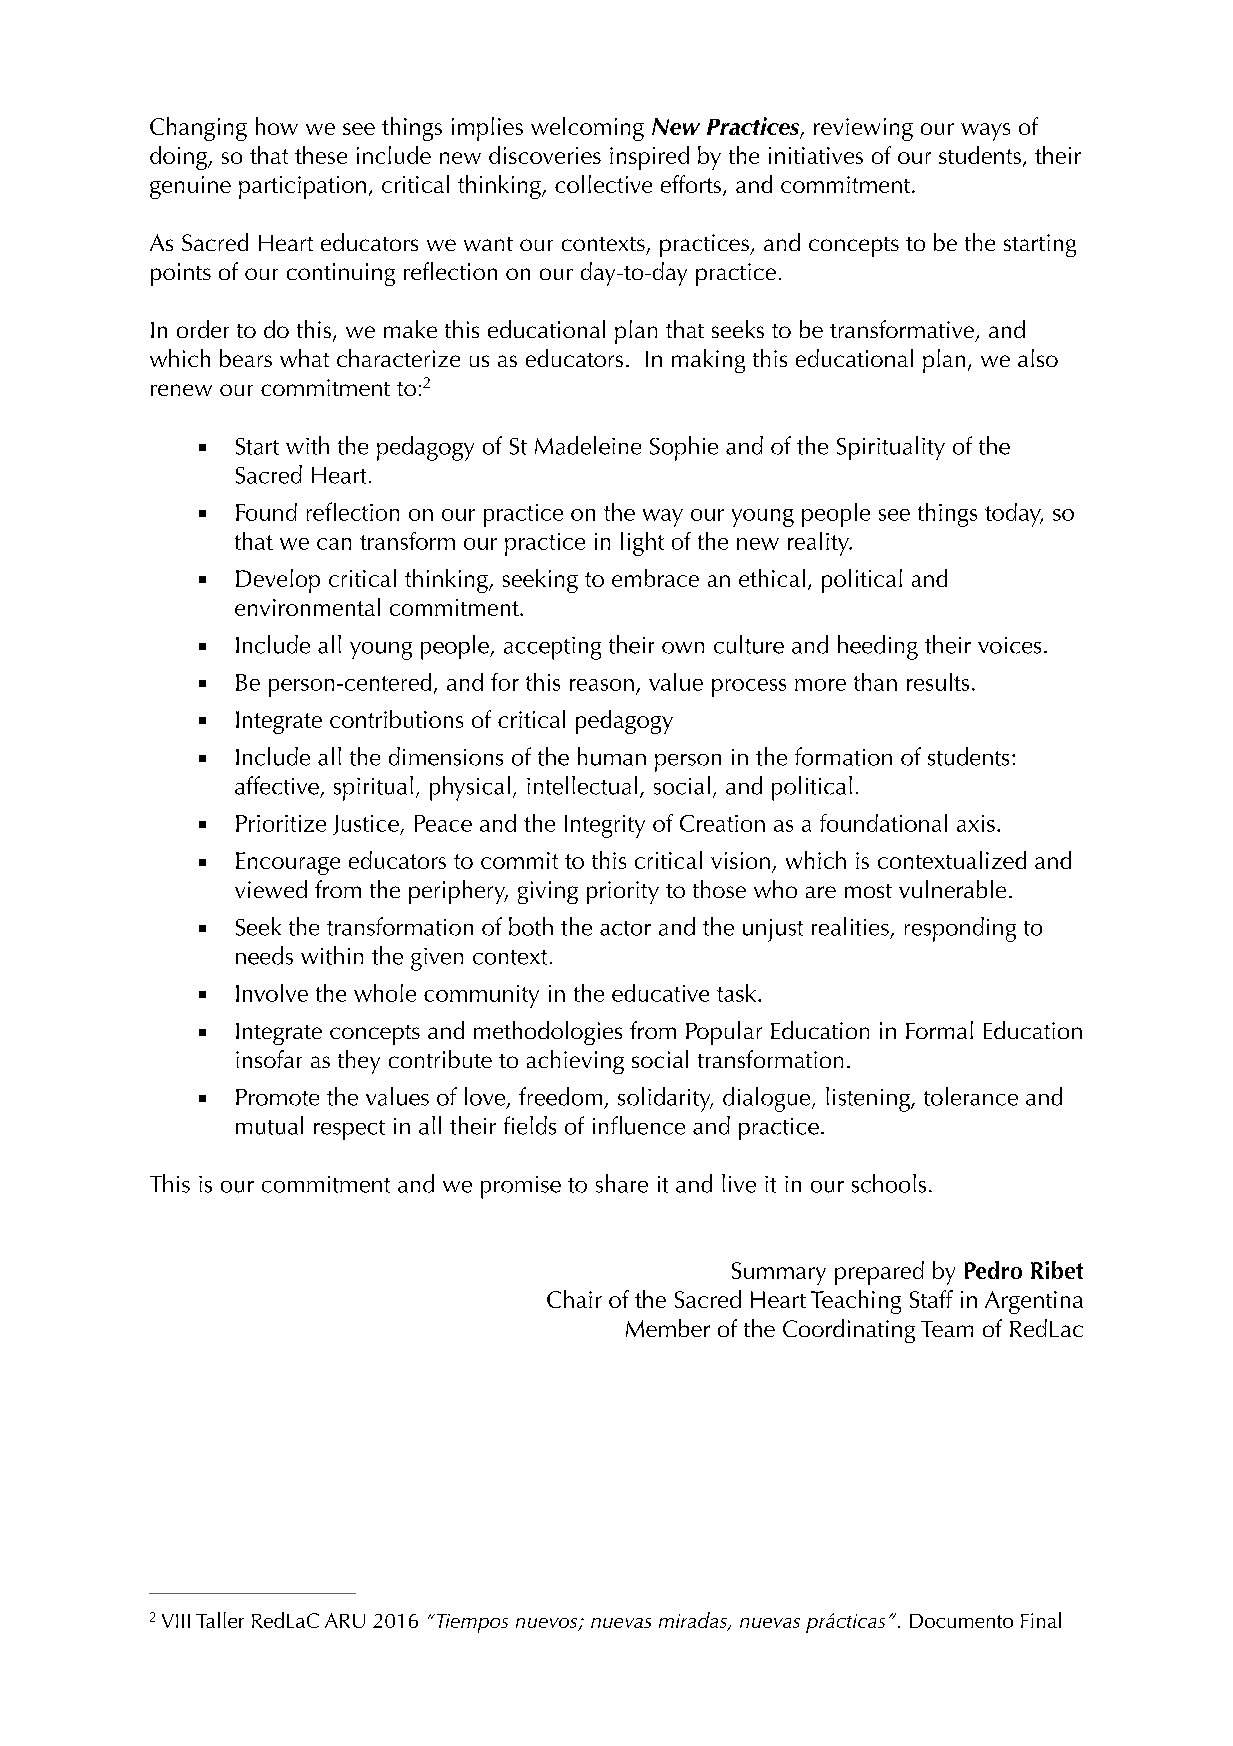  I want to click on collective, so click(603, 184).
